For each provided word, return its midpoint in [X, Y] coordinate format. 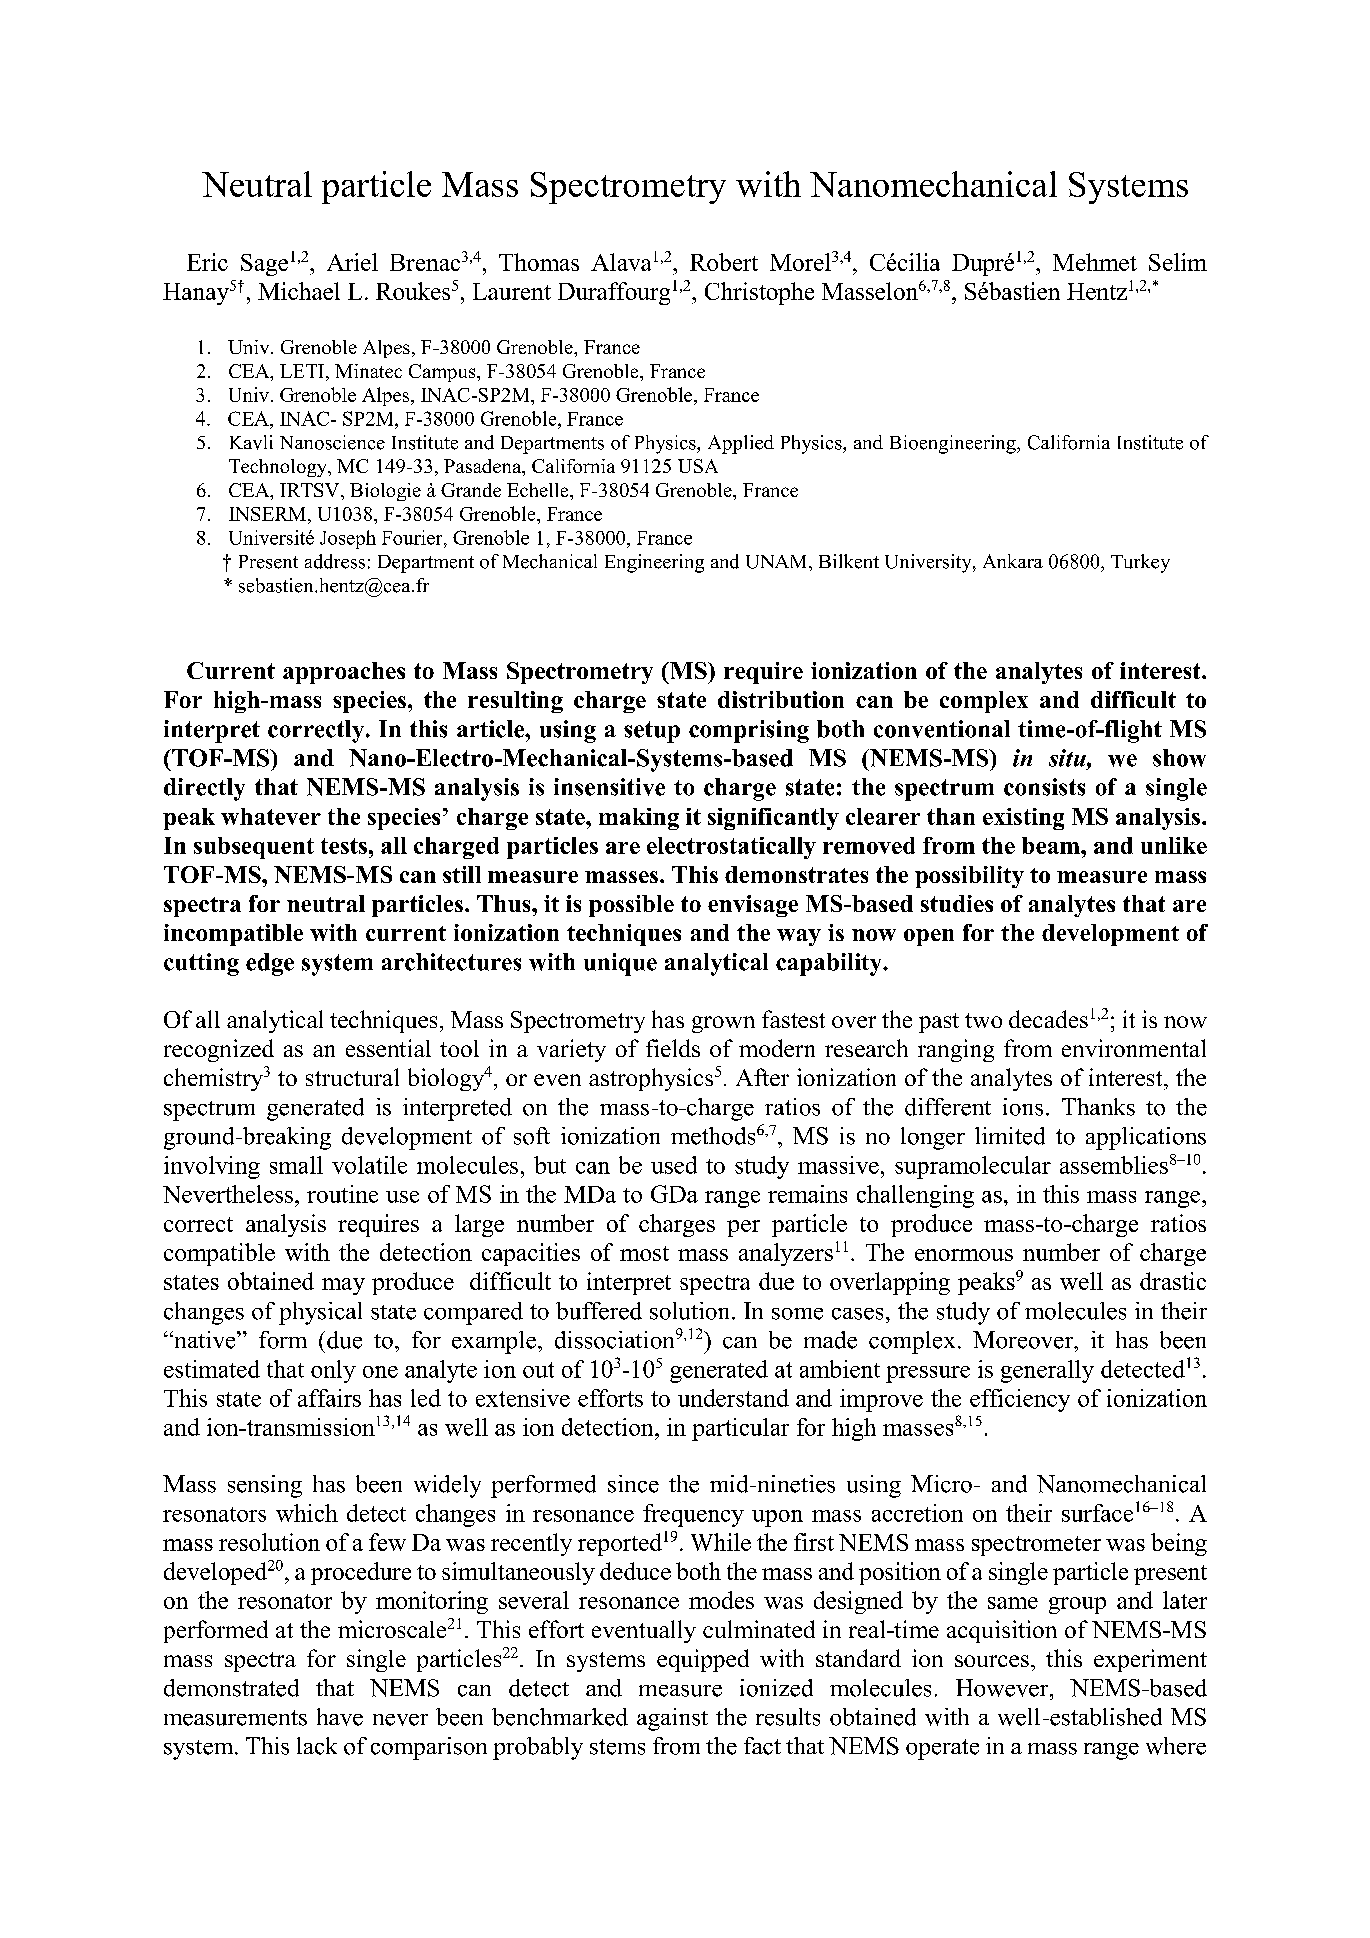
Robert [724, 262]
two [983, 1020]
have [340, 1717]
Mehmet [1095, 262]
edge [270, 964]
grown [723, 1024]
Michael [299, 291]
